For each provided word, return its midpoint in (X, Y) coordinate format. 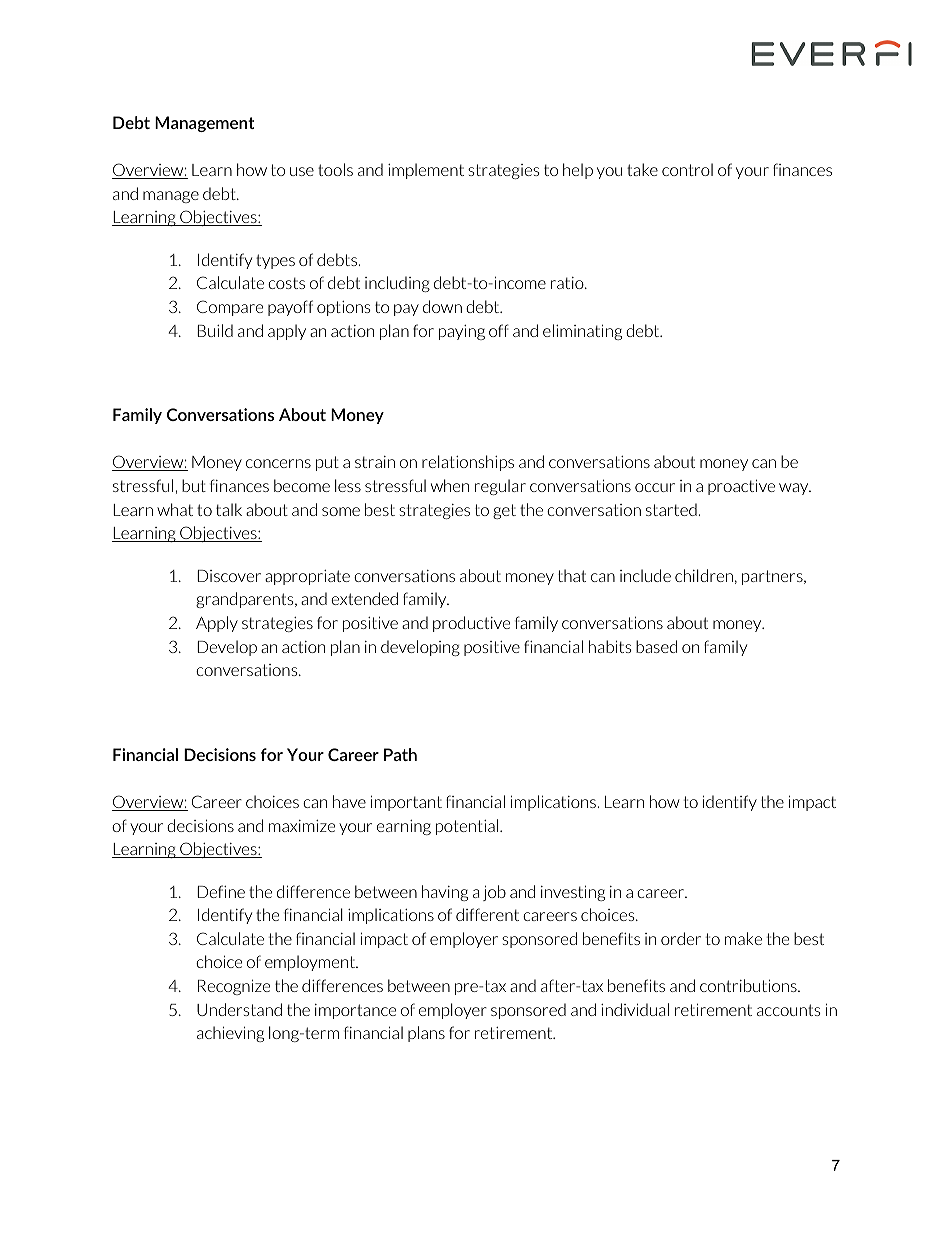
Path (400, 754)
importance (355, 1011)
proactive (741, 487)
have (349, 801)
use (302, 171)
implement (426, 171)
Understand (239, 1009)
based (656, 646)
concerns (278, 463)
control (687, 169)
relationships (468, 463)
